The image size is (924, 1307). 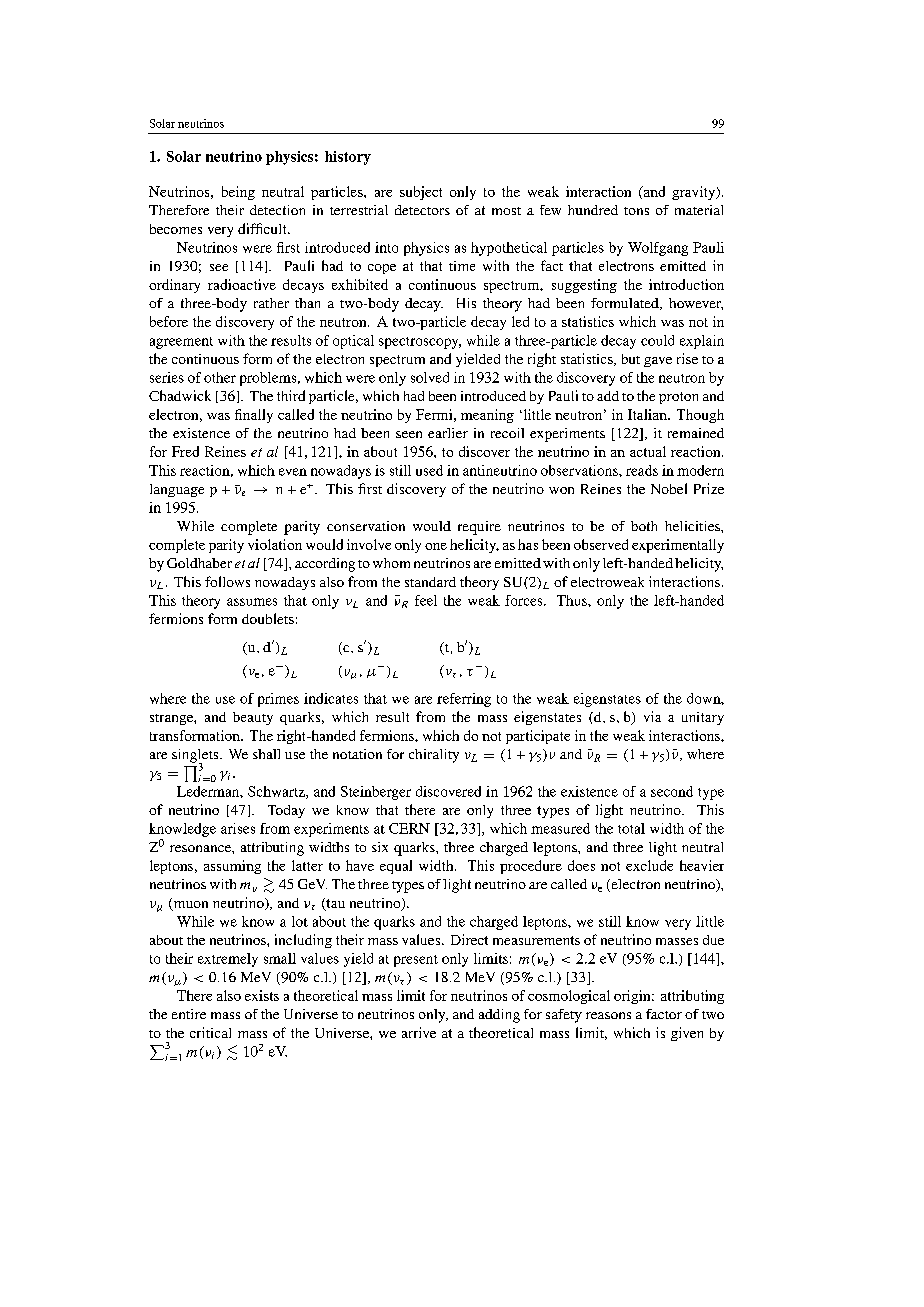 What do you see at coordinates (419, 1032) in the screenshot?
I see `arrive` at bounding box center [419, 1032].
